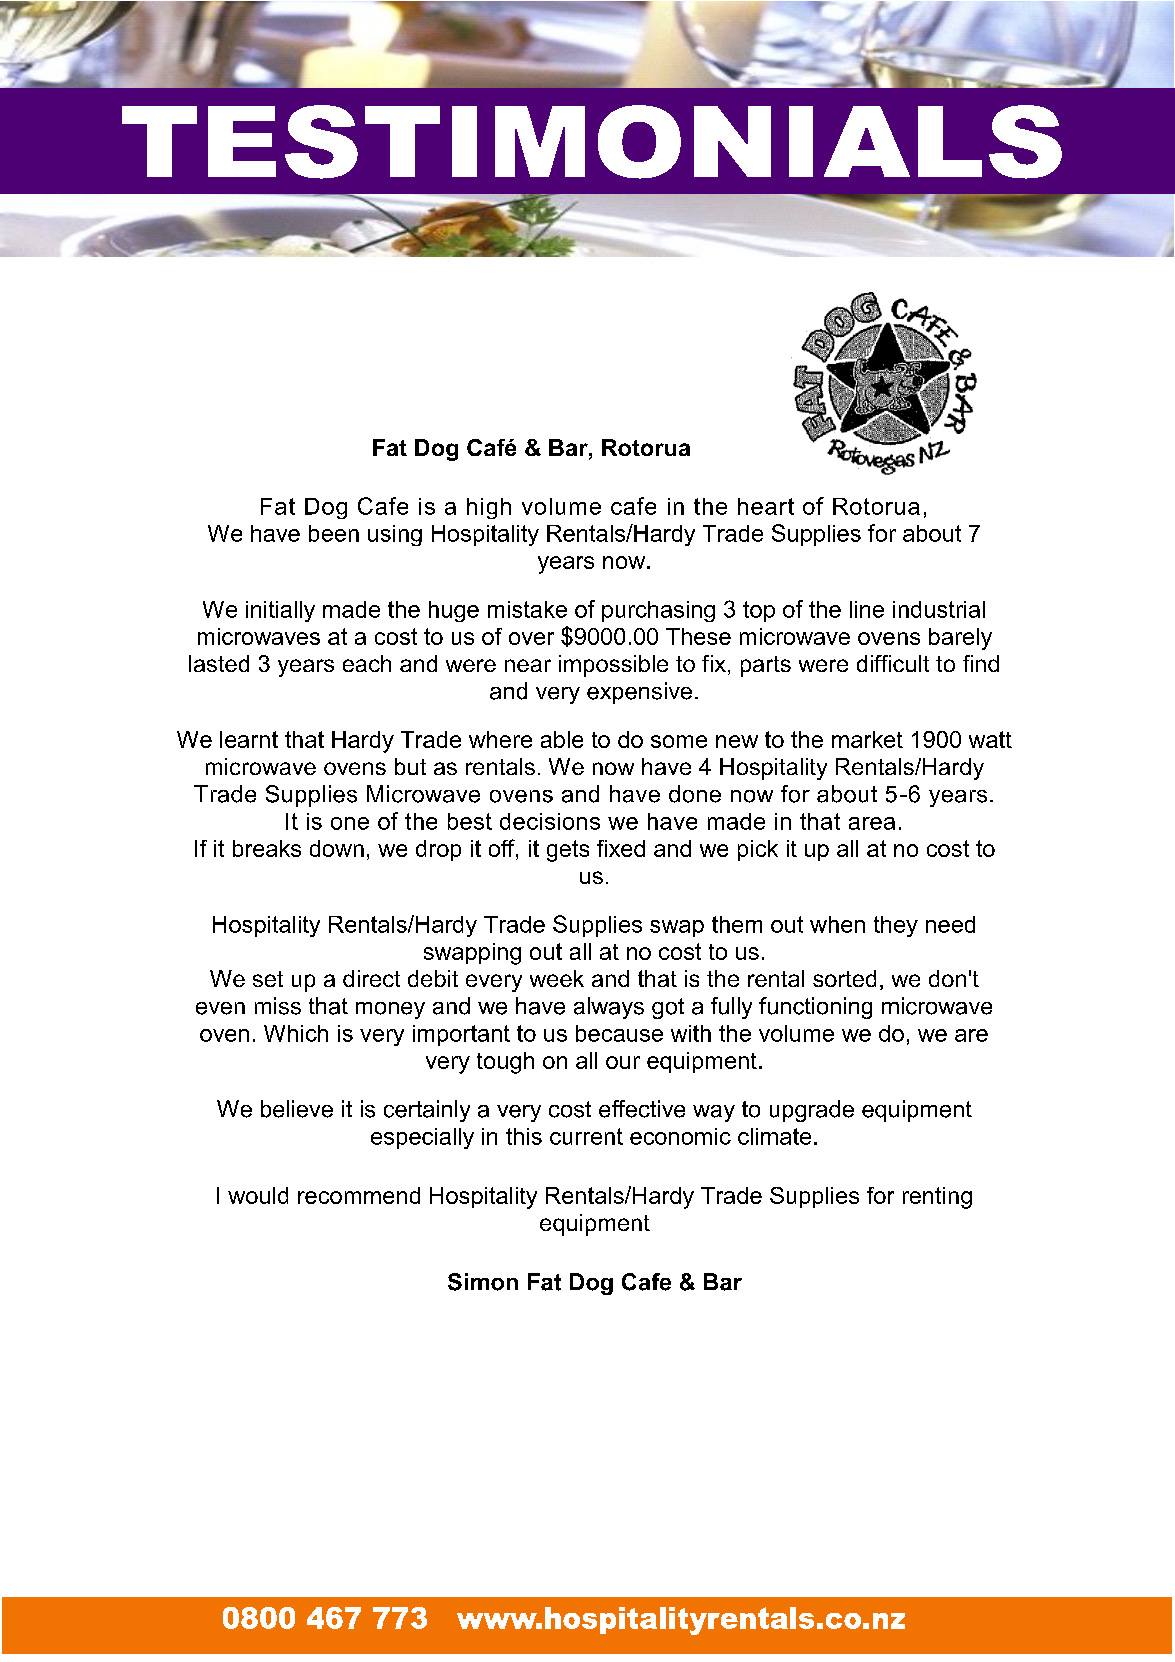  What do you see at coordinates (489, 508) in the screenshot?
I see `high` at bounding box center [489, 508].
